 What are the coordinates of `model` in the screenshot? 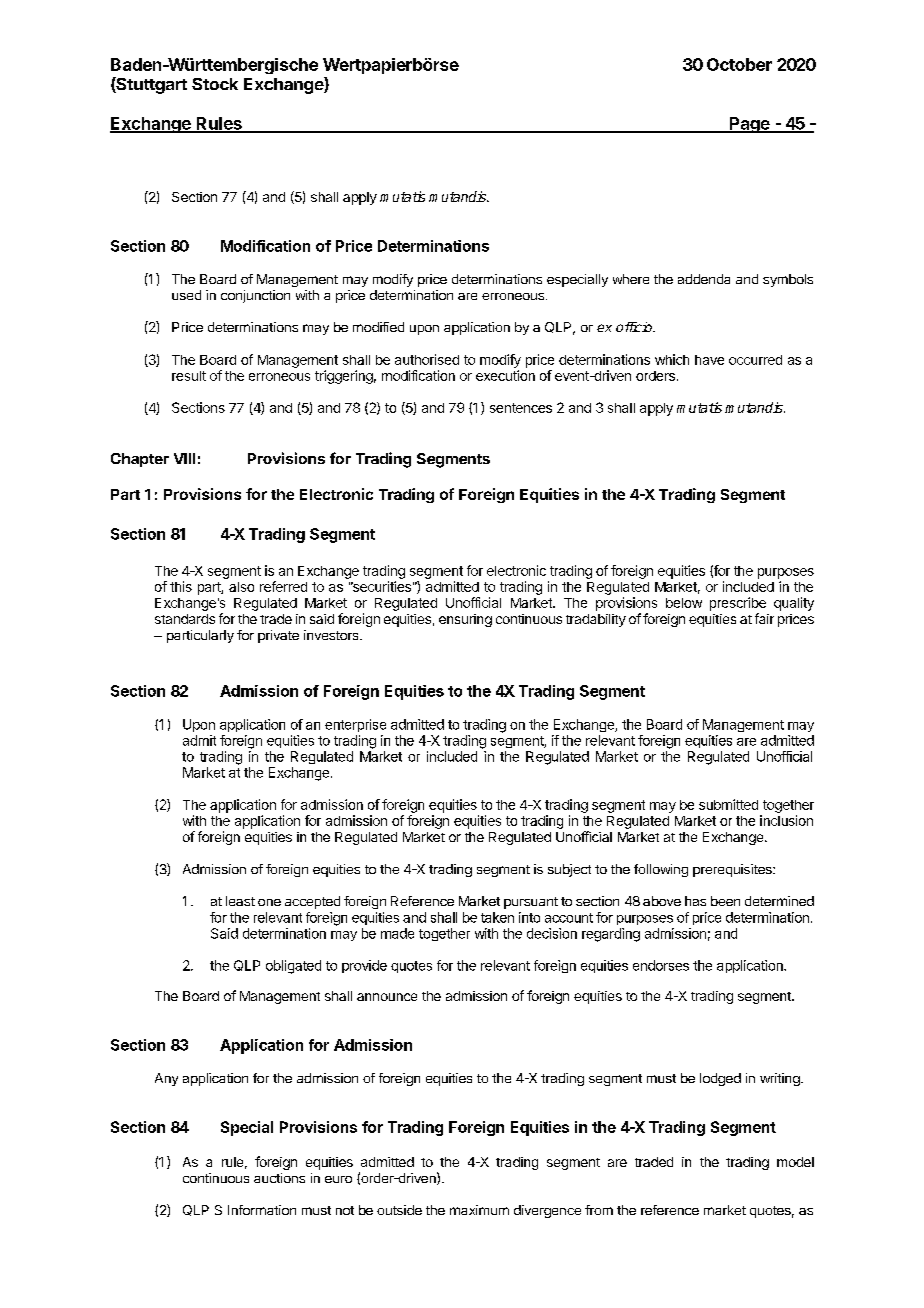 It's located at (795, 1162).
